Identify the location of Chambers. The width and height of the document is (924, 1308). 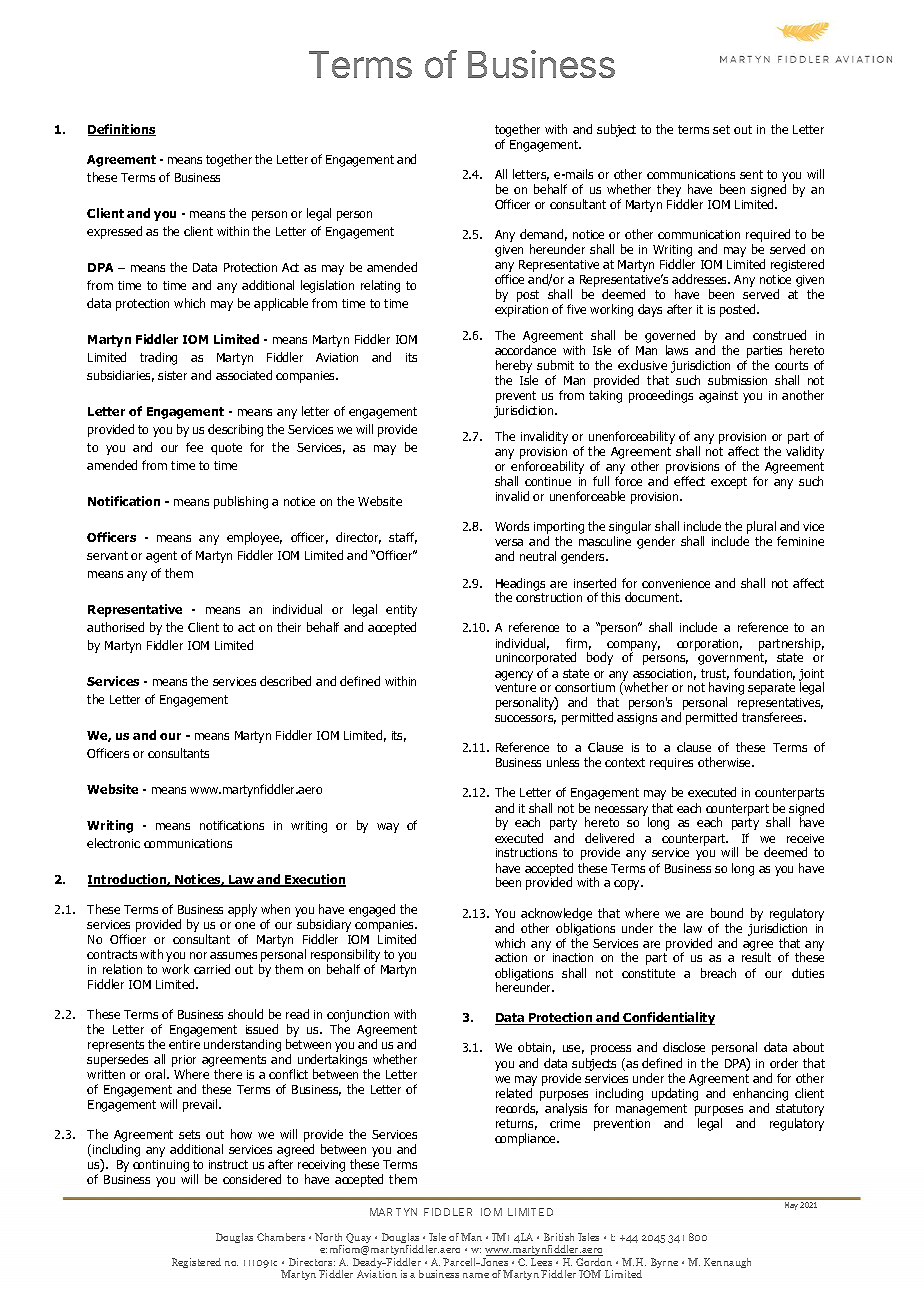
(281, 1237).
